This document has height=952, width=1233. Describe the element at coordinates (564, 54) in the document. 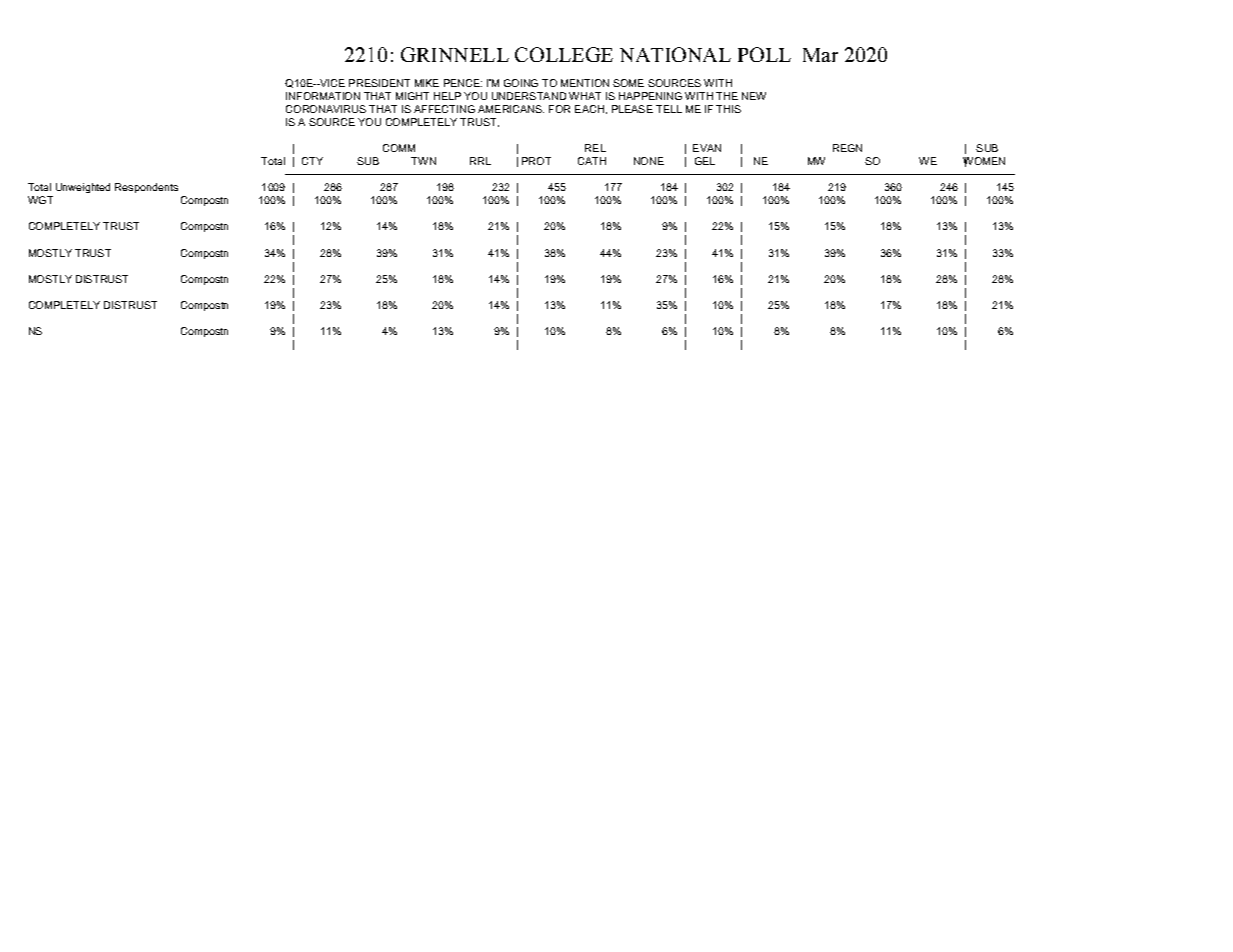

I see `COLLEGE` at that location.
